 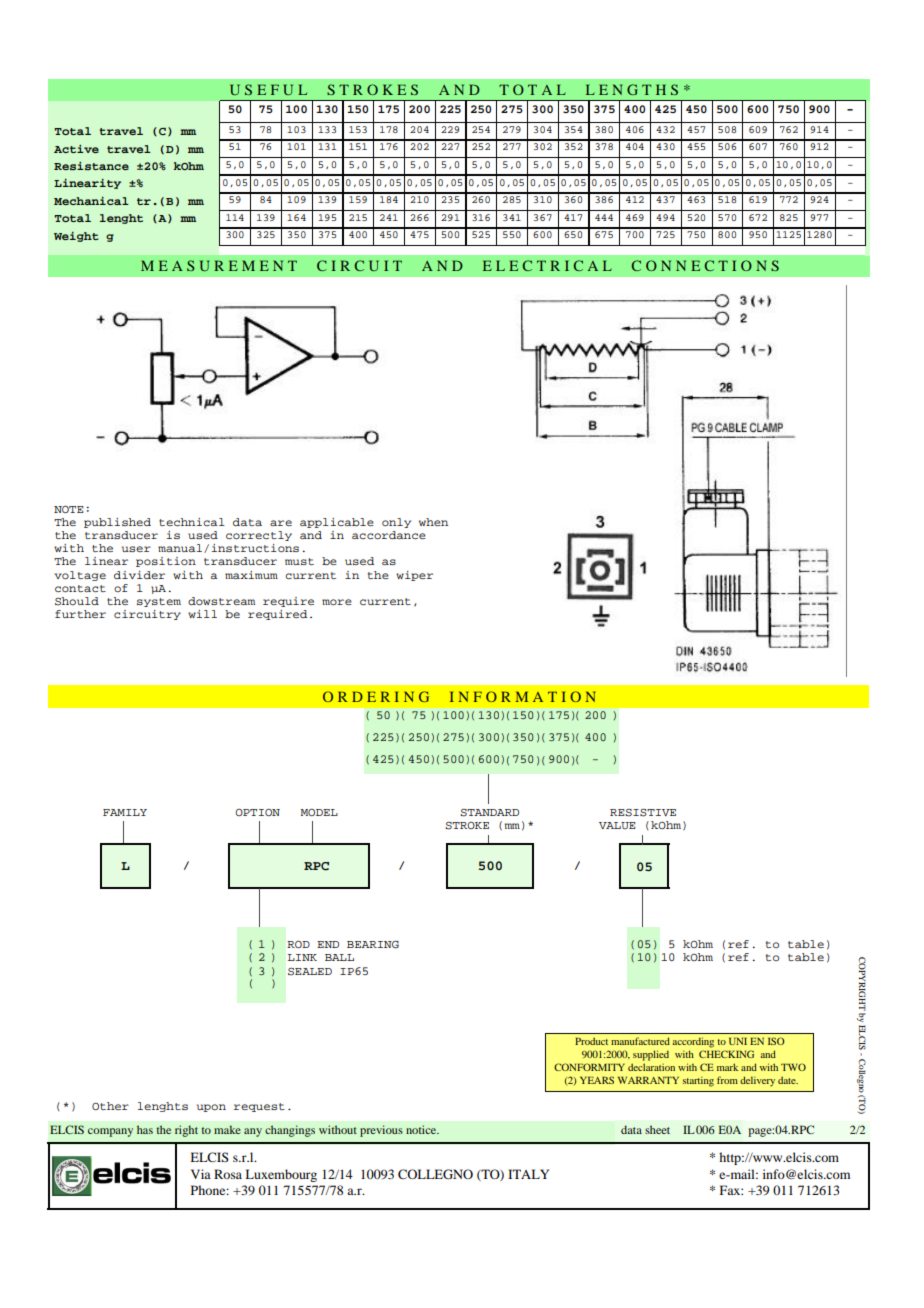 I want to click on RESISTIVE, so click(x=643, y=813).
